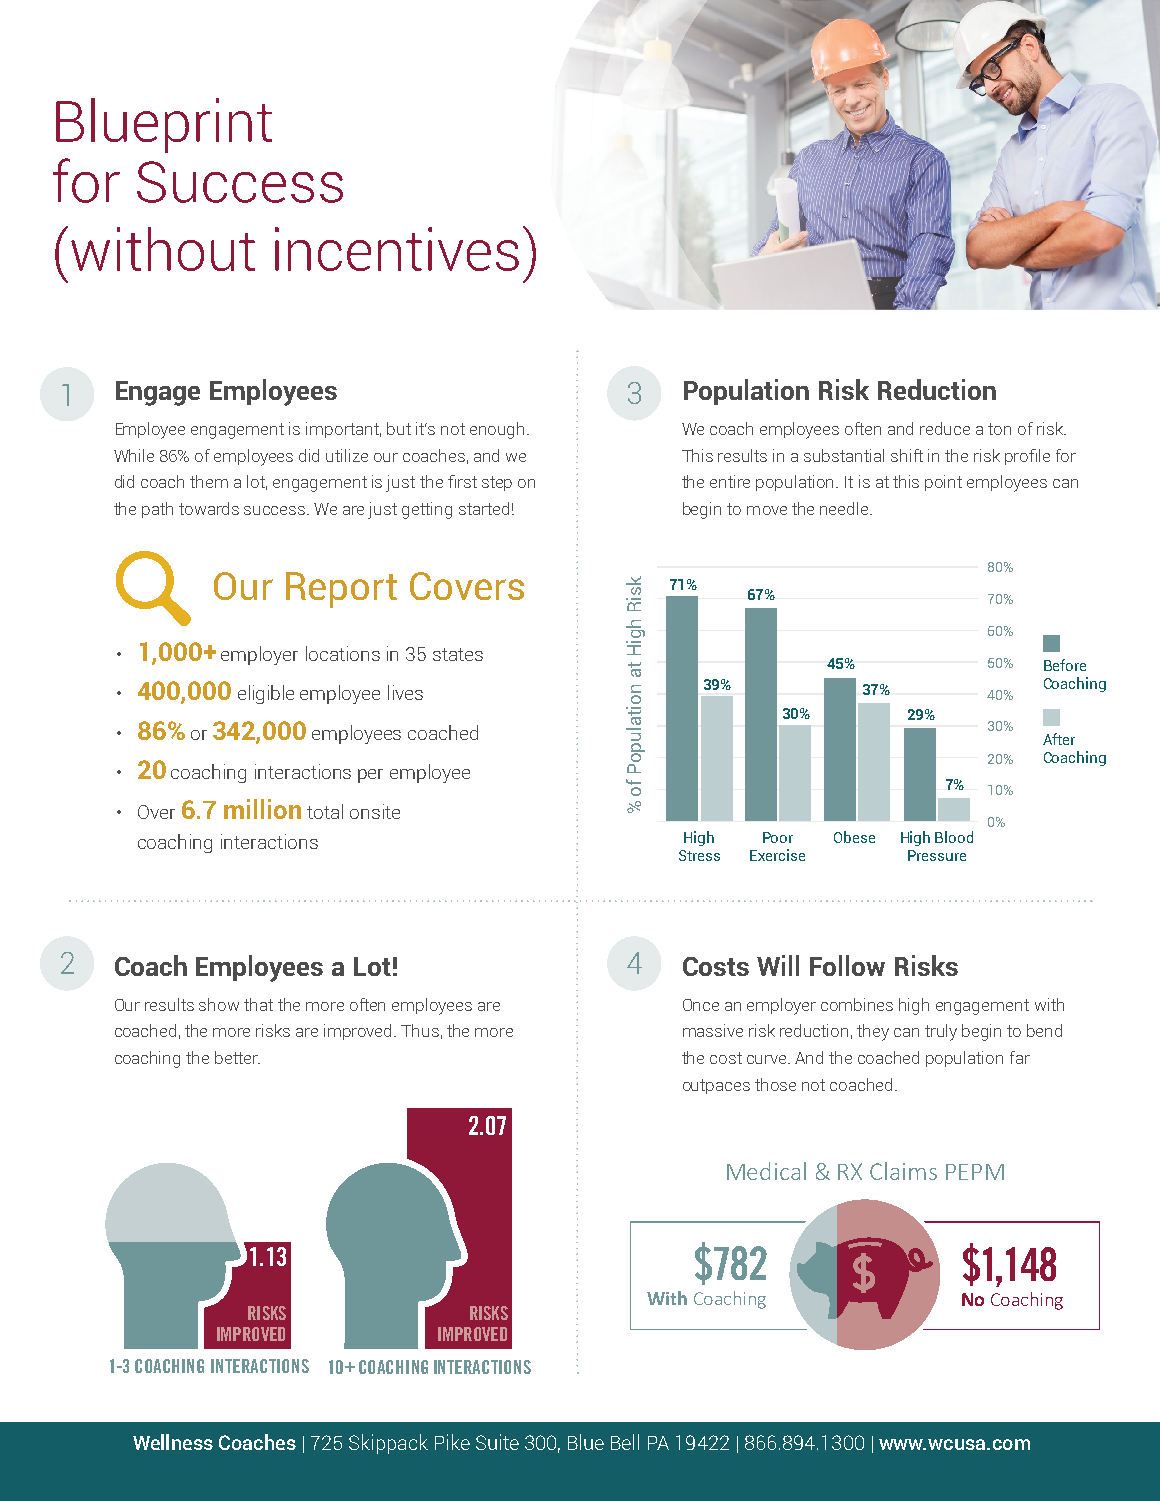 The height and width of the document is (1501, 1160). Describe the element at coordinates (945, 428) in the document. I see `reduce` at that location.
